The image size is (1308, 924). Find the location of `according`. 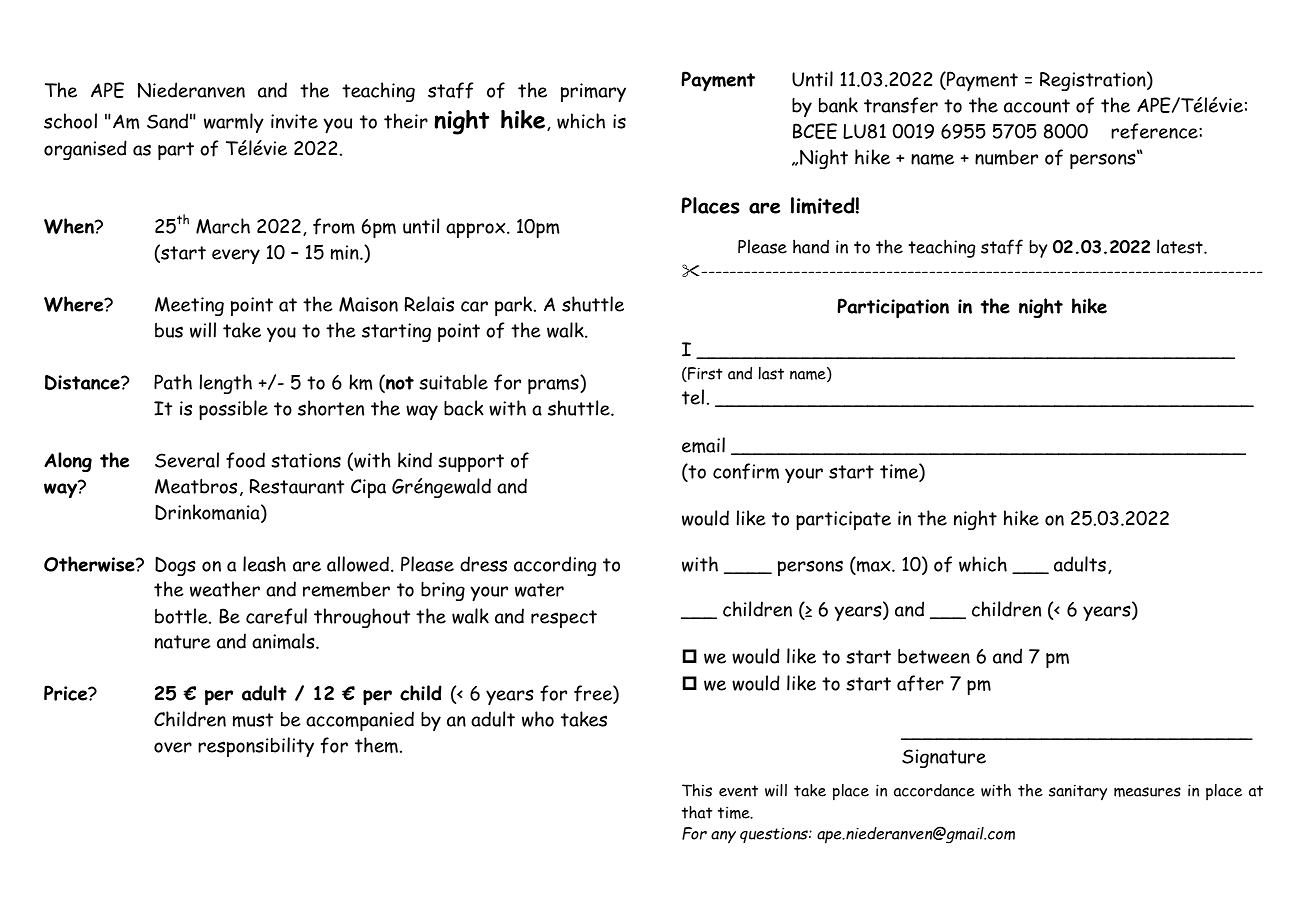

according is located at coordinates (555, 566).
